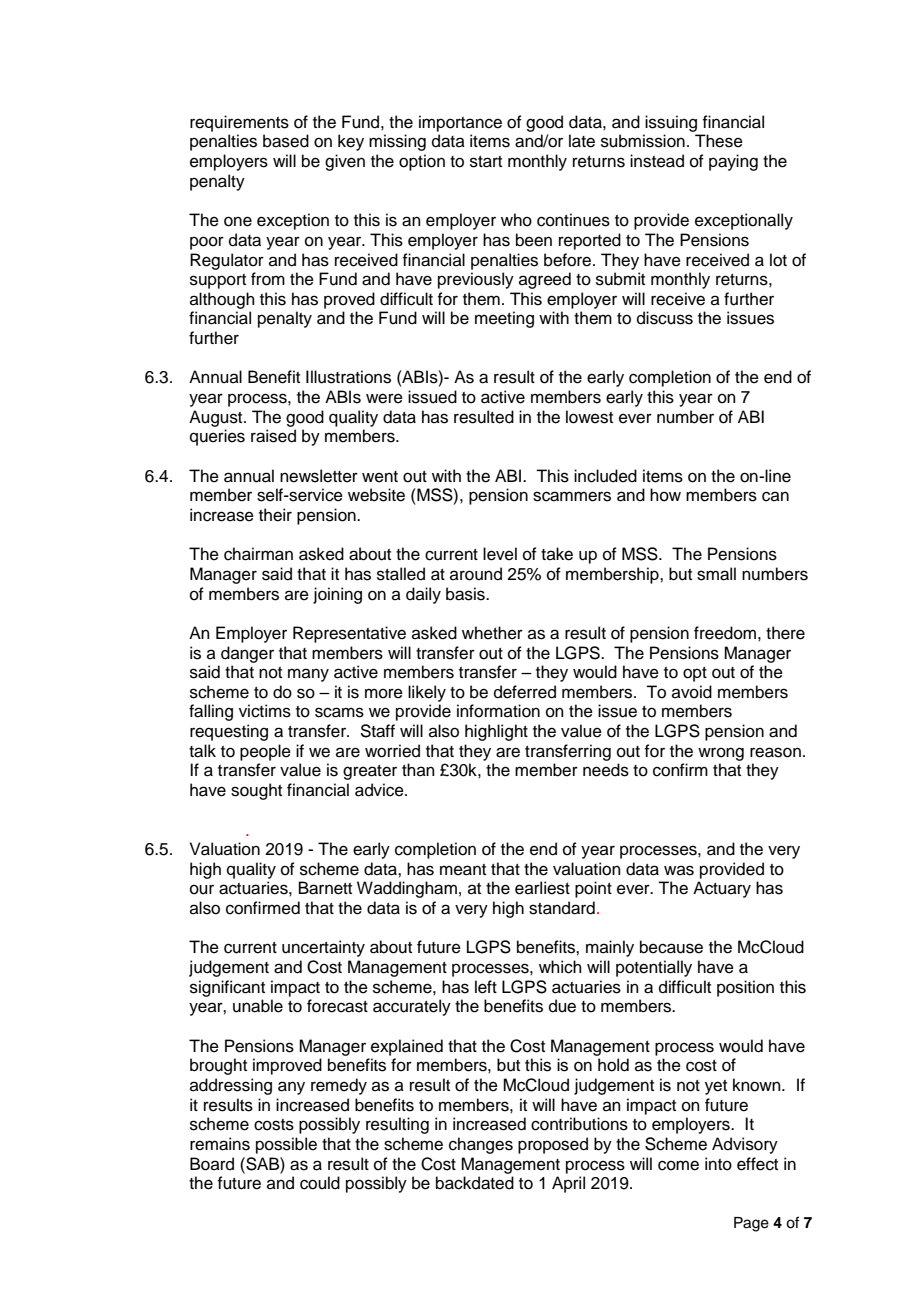 This screenshot has height=1308, width=924. What do you see at coordinates (286, 141) in the screenshot?
I see `based` at bounding box center [286, 141].
